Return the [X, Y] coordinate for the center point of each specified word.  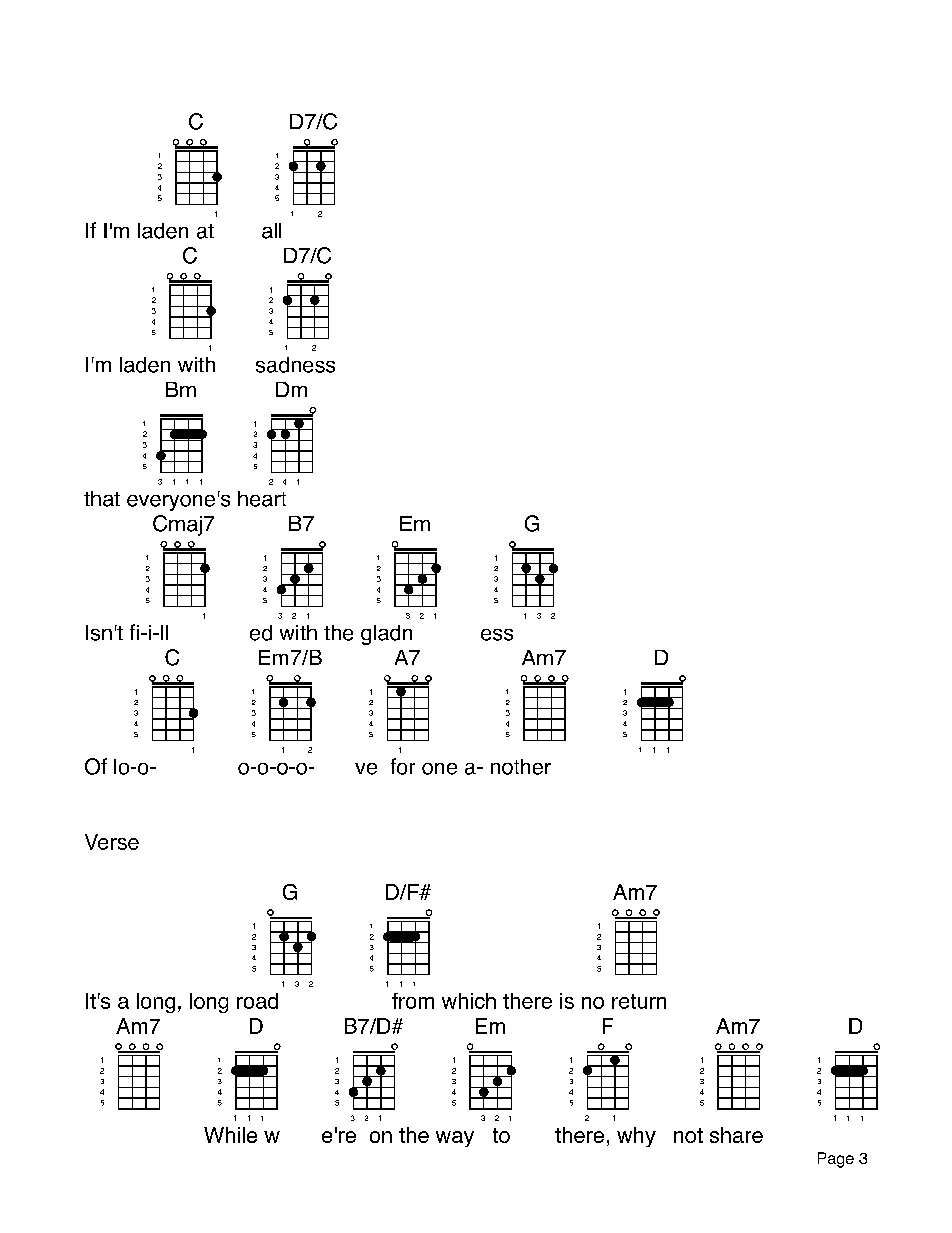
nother [521, 767]
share [736, 1135]
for [403, 766]
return [639, 1001]
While [230, 1135]
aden [165, 231]
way [455, 1139]
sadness [295, 365]
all [271, 231]
